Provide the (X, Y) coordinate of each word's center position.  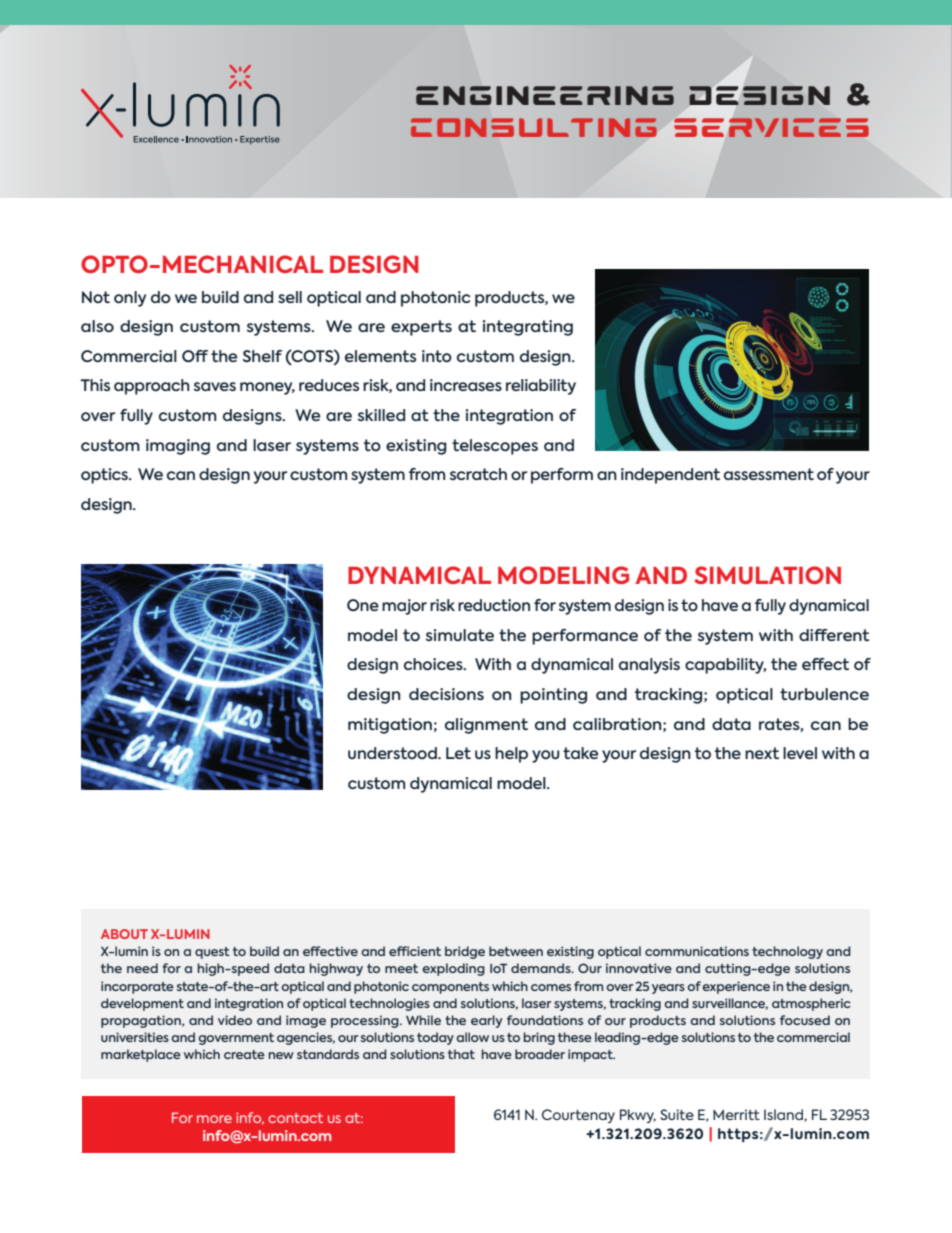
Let (458, 753)
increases (466, 385)
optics (106, 476)
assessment (769, 474)
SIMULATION (767, 575)
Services (771, 127)
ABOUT (124, 934)
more (214, 1119)
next (762, 753)
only (130, 299)
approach (152, 387)
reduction (494, 605)
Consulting (534, 127)
